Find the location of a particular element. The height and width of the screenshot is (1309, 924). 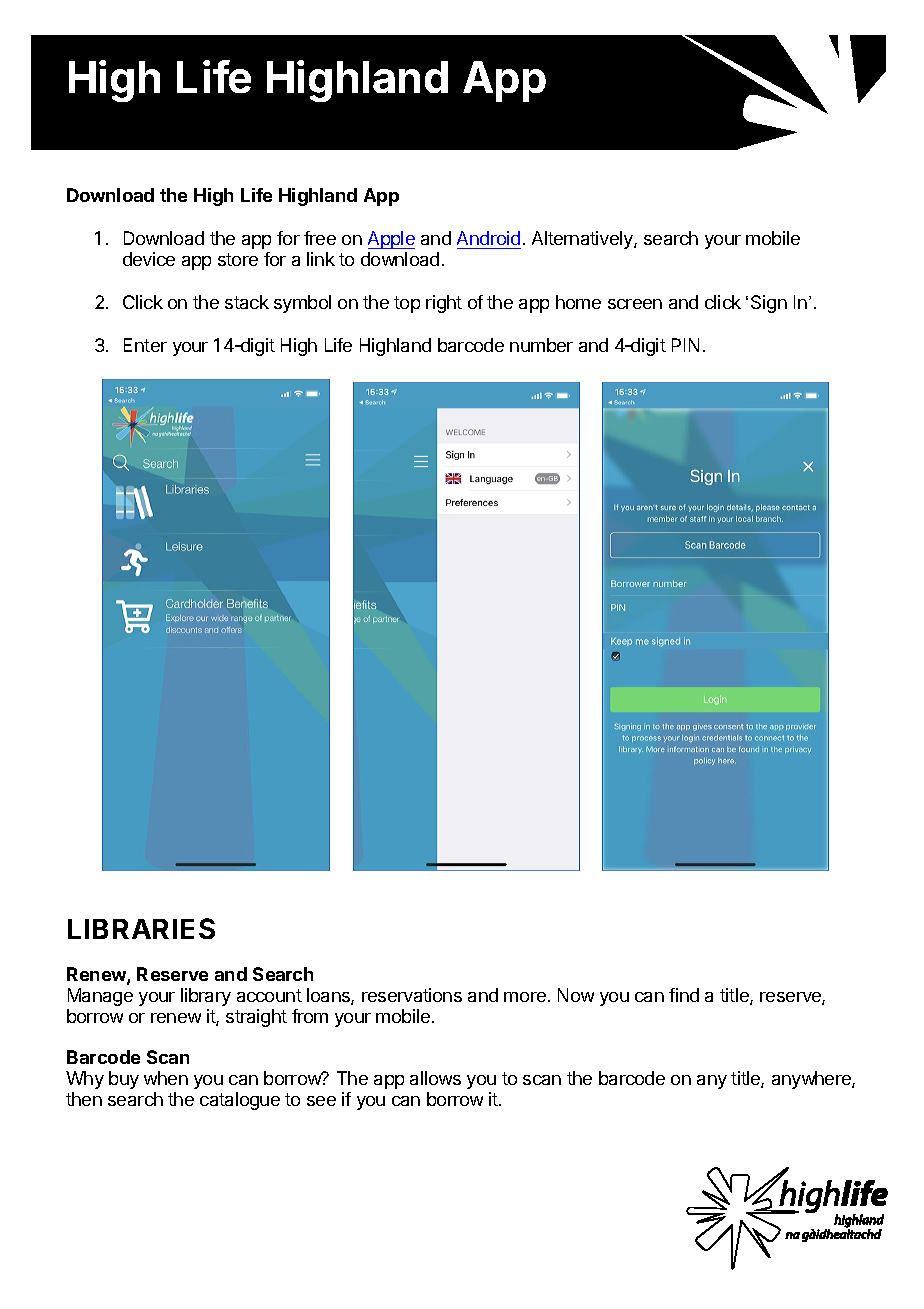

Enter is located at coordinates (145, 345).
